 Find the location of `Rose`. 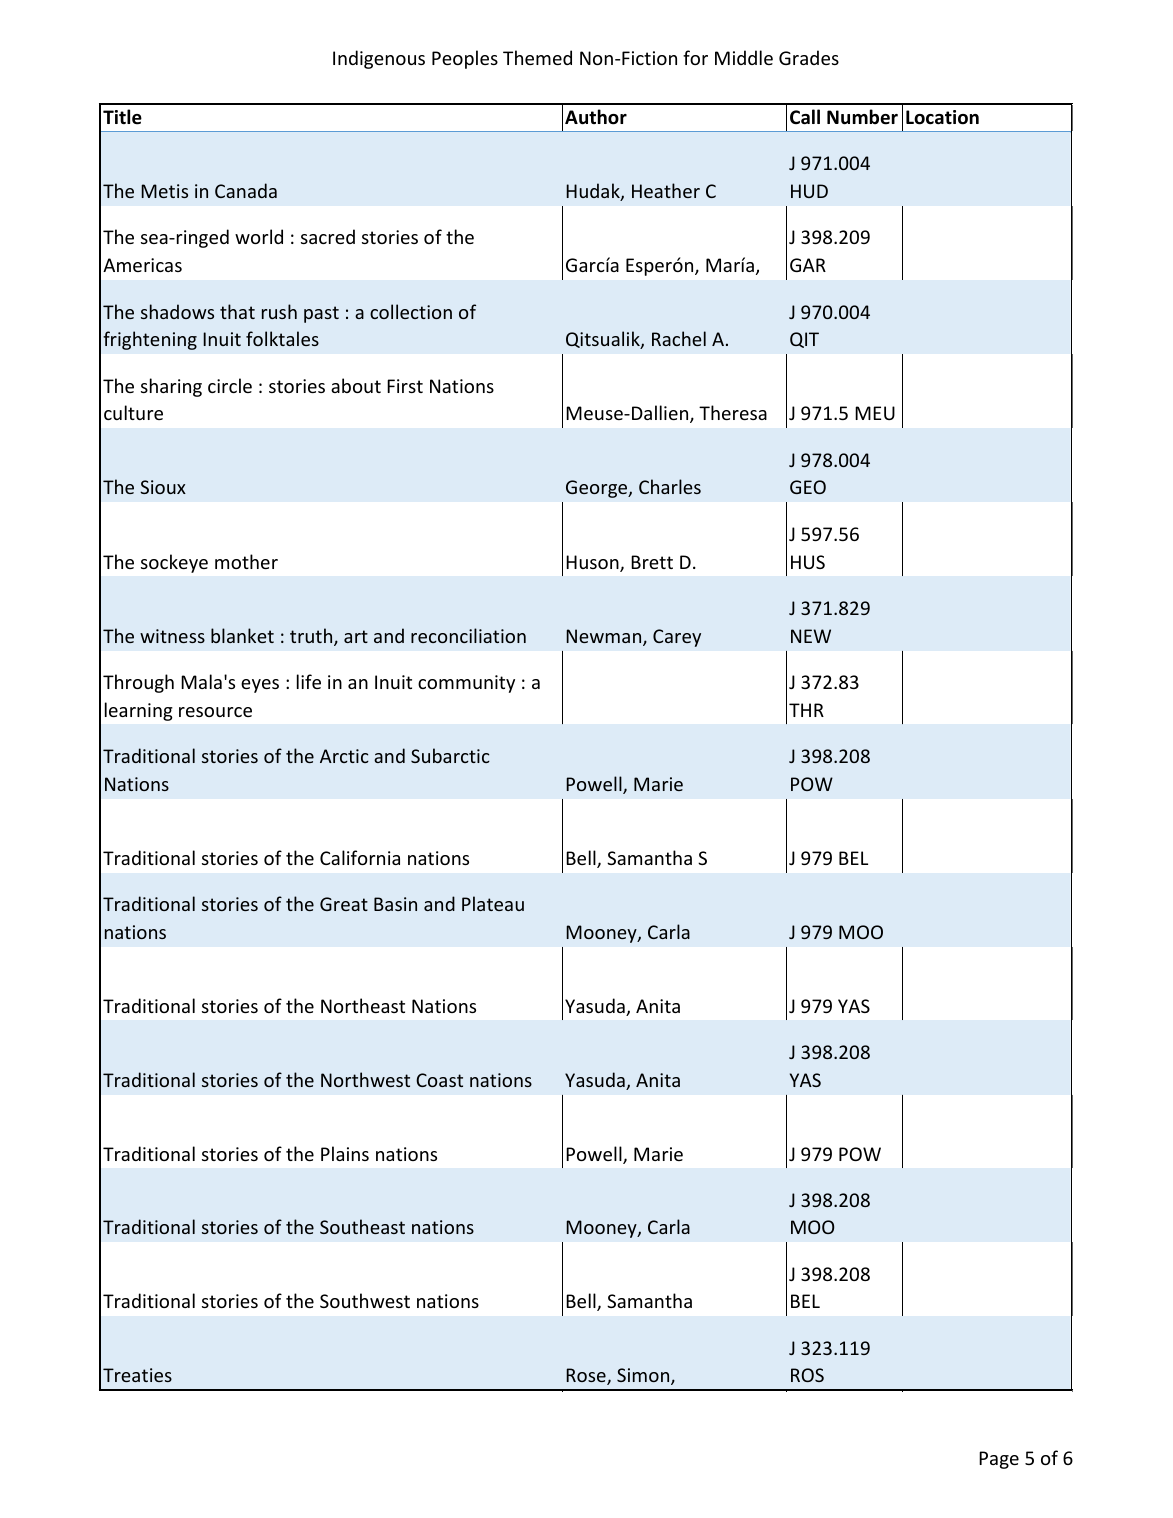

Rose is located at coordinates (587, 1376).
